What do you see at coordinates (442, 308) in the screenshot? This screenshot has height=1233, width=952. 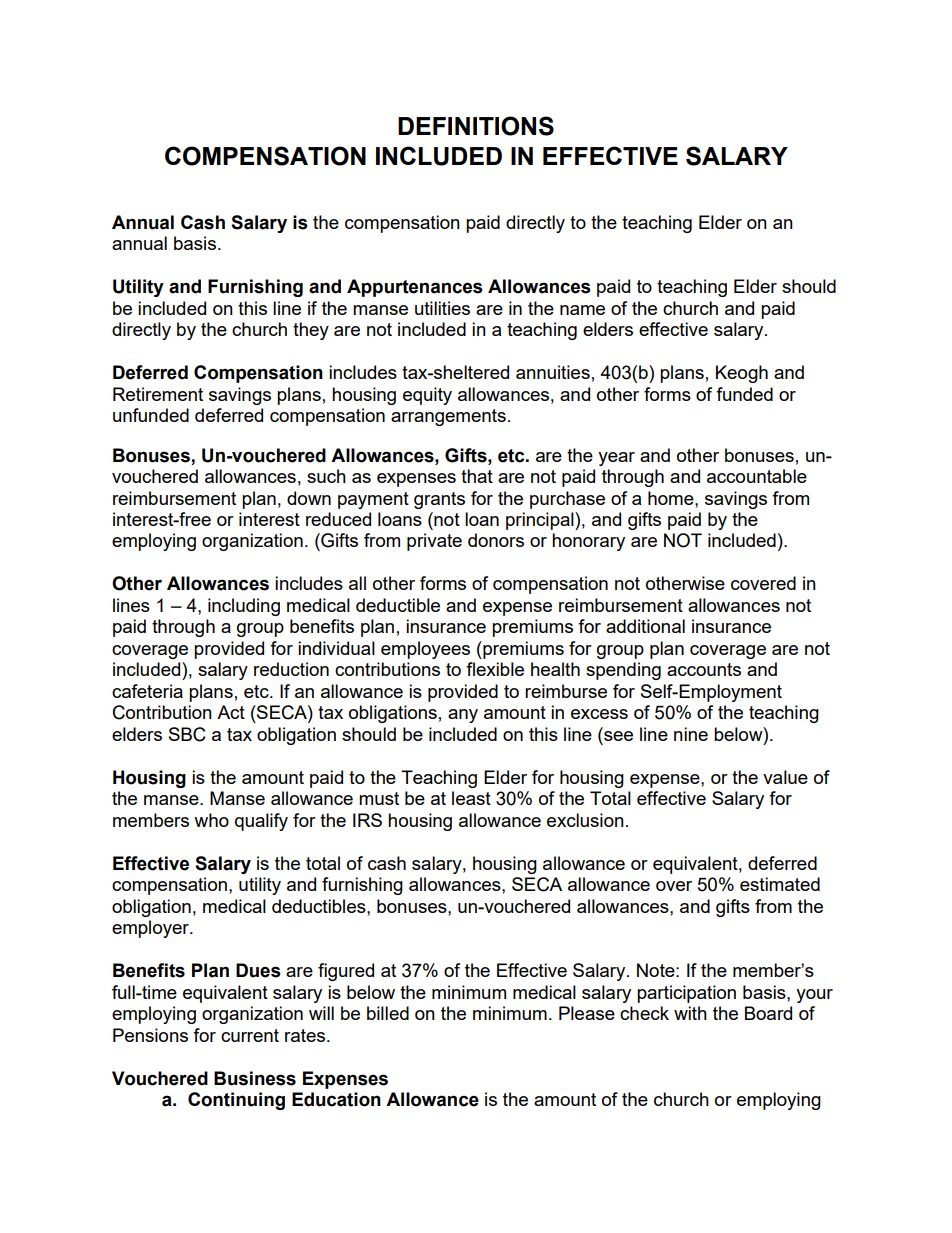 I see `utilities` at bounding box center [442, 308].
